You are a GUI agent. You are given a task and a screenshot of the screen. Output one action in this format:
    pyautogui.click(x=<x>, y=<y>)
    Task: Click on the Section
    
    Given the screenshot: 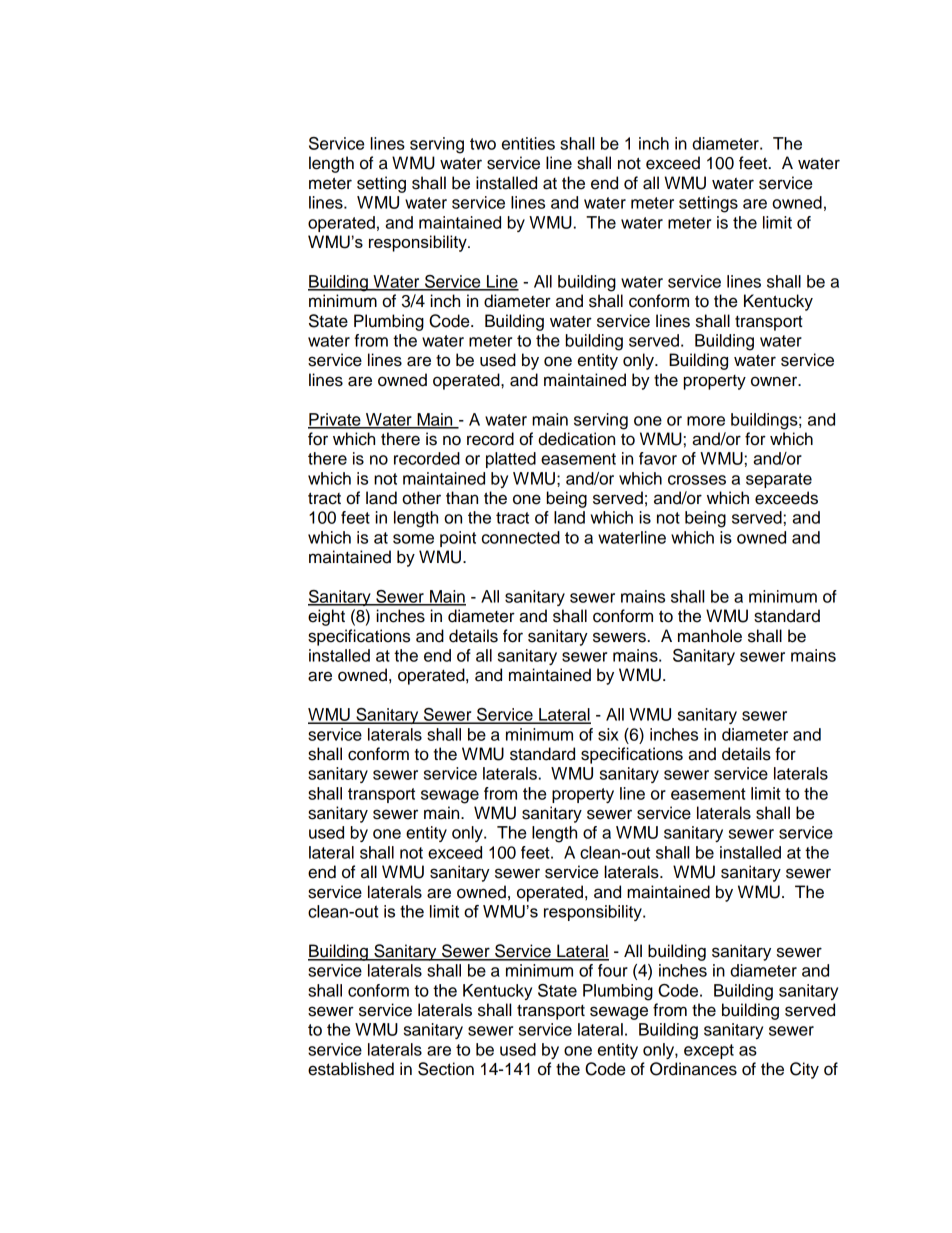 What is the action you would take?
    pyautogui.click(x=446, y=1069)
